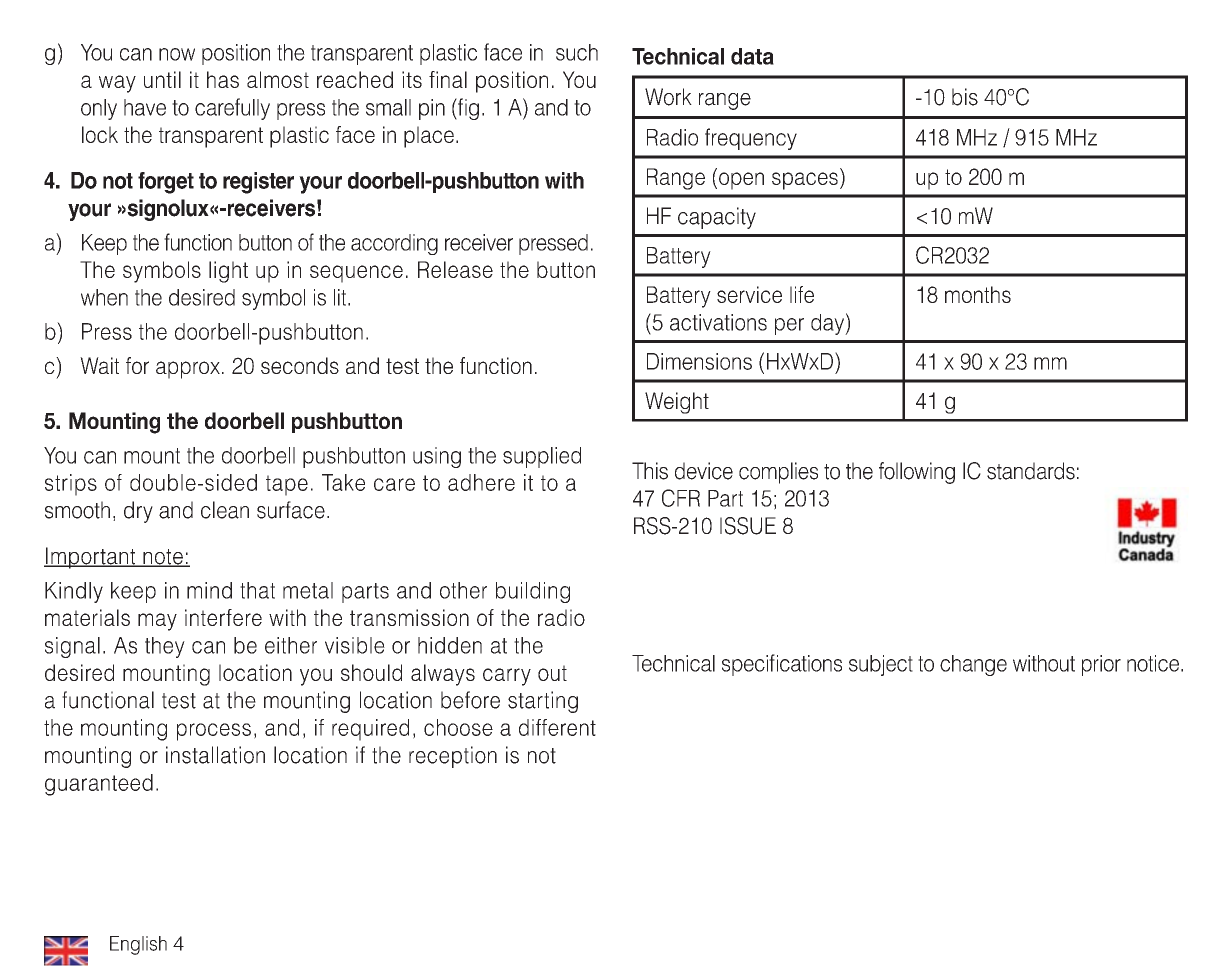 The height and width of the image is (980, 1232). I want to click on has, so click(223, 79).
